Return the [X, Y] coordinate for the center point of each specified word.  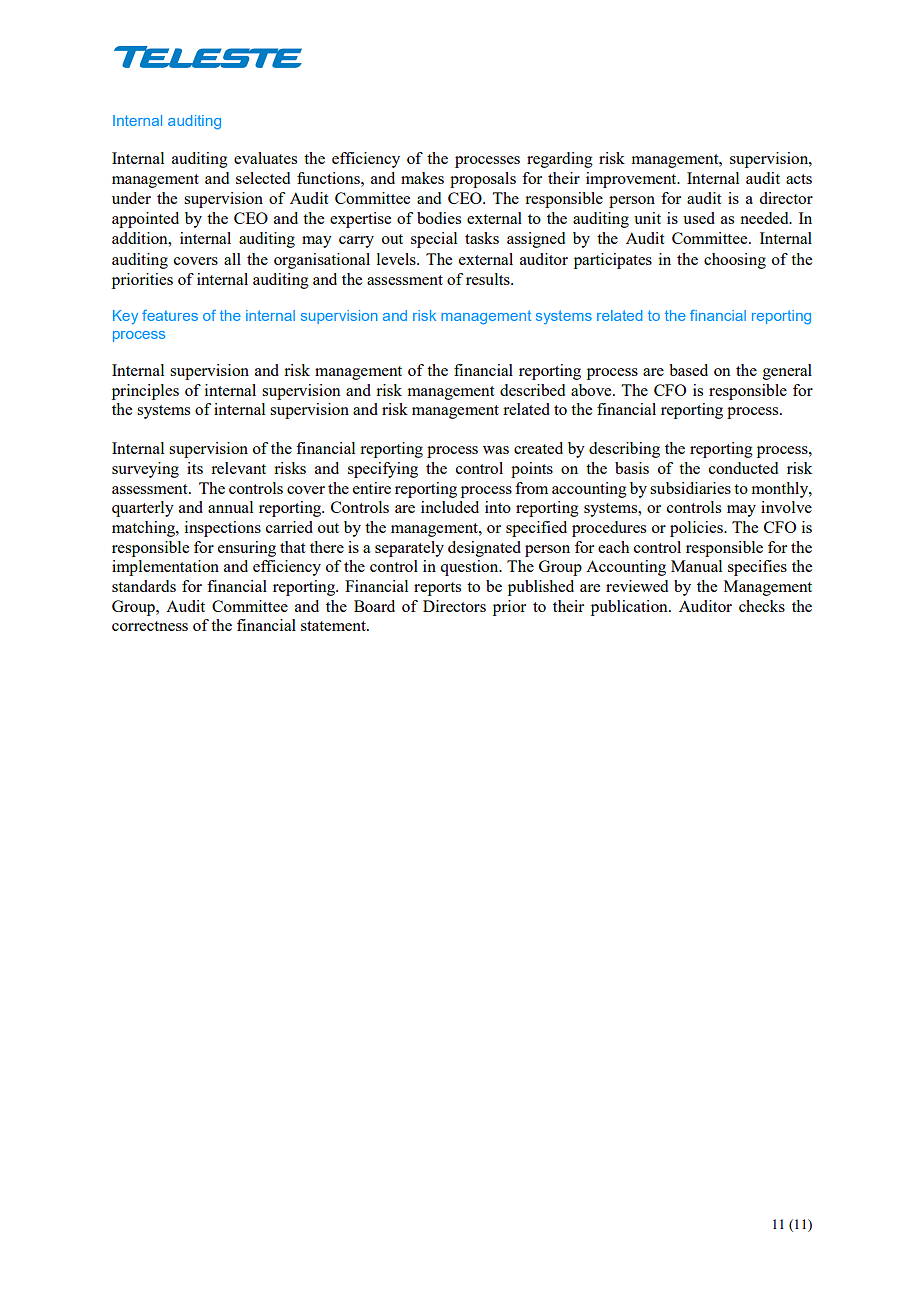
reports [437, 589]
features [170, 315]
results [489, 279]
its [195, 468]
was [496, 450]
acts [799, 179]
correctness [150, 626]
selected [263, 178]
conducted [743, 468]
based [688, 370]
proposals [483, 180]
